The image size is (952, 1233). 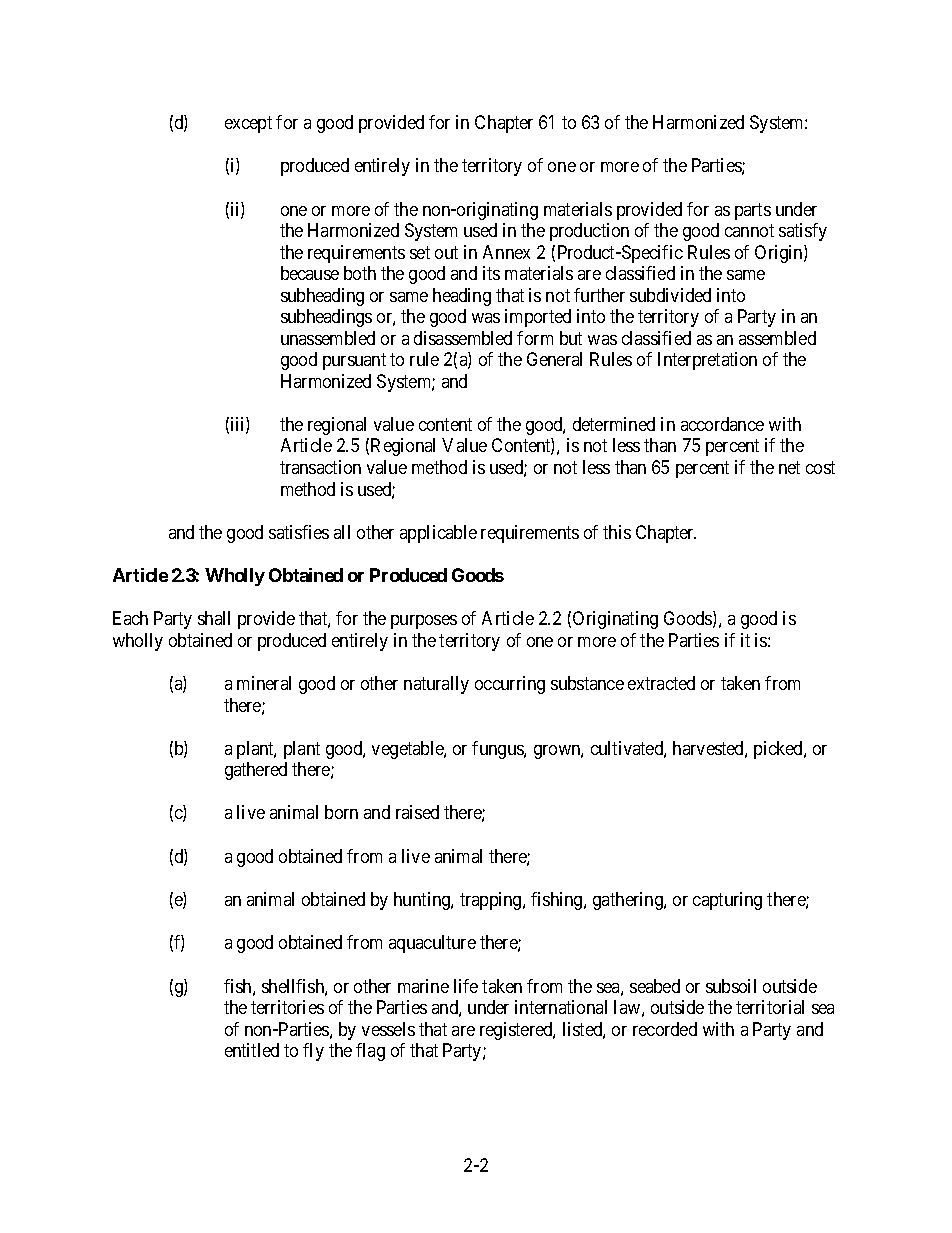 What do you see at coordinates (248, 124) in the page?
I see `except` at bounding box center [248, 124].
